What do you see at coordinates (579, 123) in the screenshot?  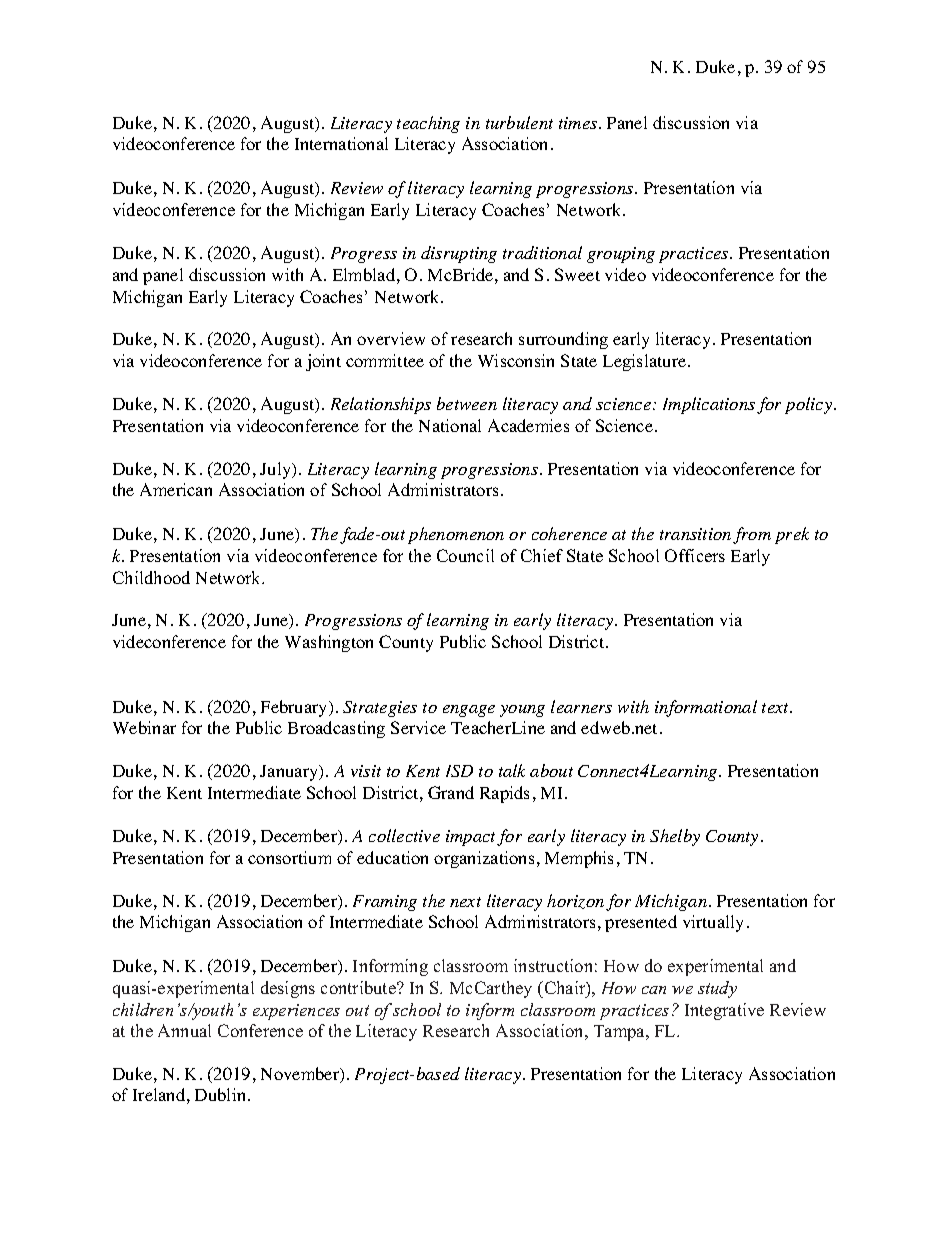 I see `times` at bounding box center [579, 123].
